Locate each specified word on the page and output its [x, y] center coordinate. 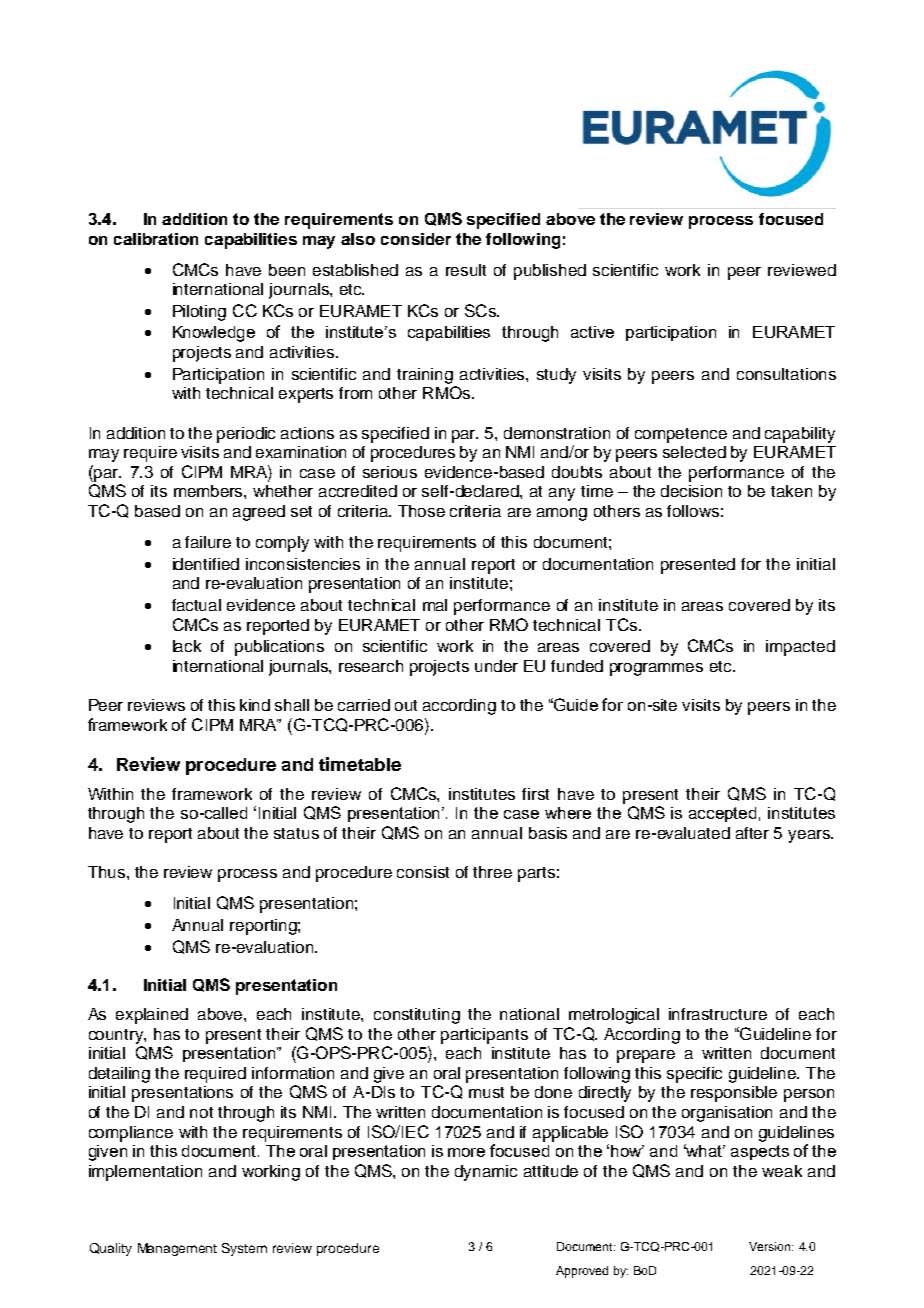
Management [177, 1249]
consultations [786, 374]
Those [421, 511]
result [466, 270]
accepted [722, 814]
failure [208, 542]
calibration [156, 239]
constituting [417, 1016]
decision [691, 491]
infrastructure [718, 1014]
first [535, 794]
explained [152, 1016]
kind [255, 705]
